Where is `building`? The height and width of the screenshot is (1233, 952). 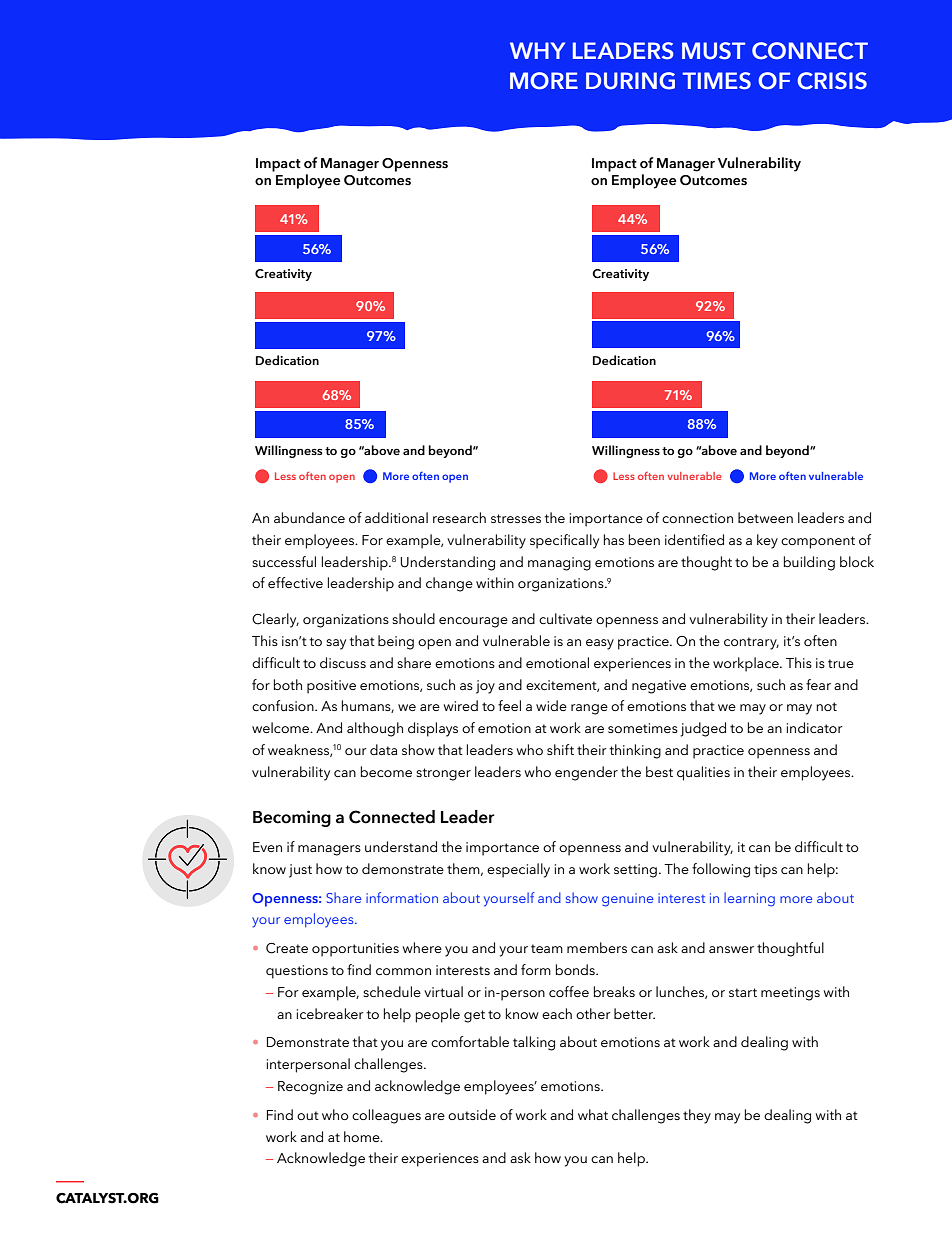 building is located at coordinates (809, 563).
